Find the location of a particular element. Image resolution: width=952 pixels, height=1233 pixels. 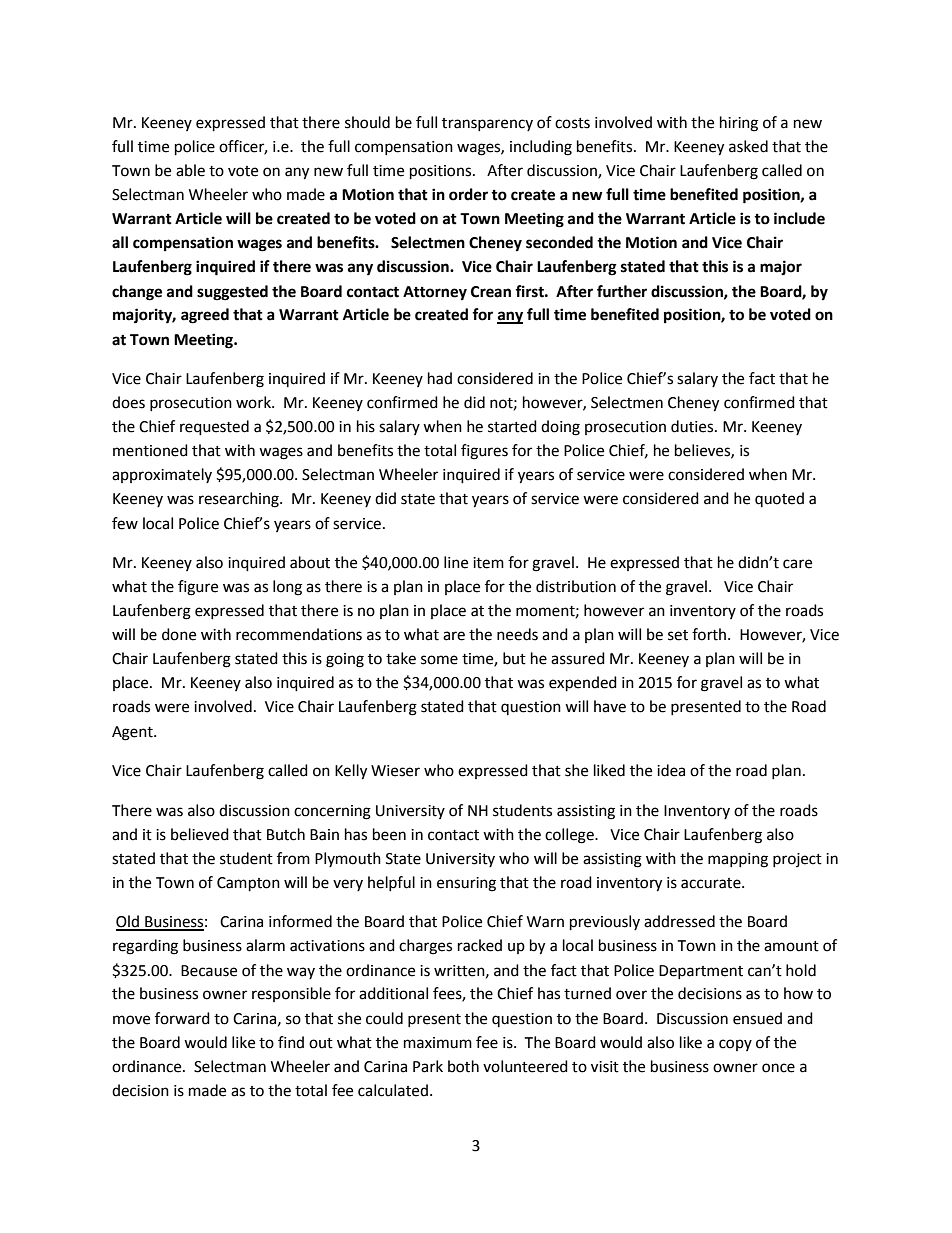

transparency is located at coordinates (487, 124).
